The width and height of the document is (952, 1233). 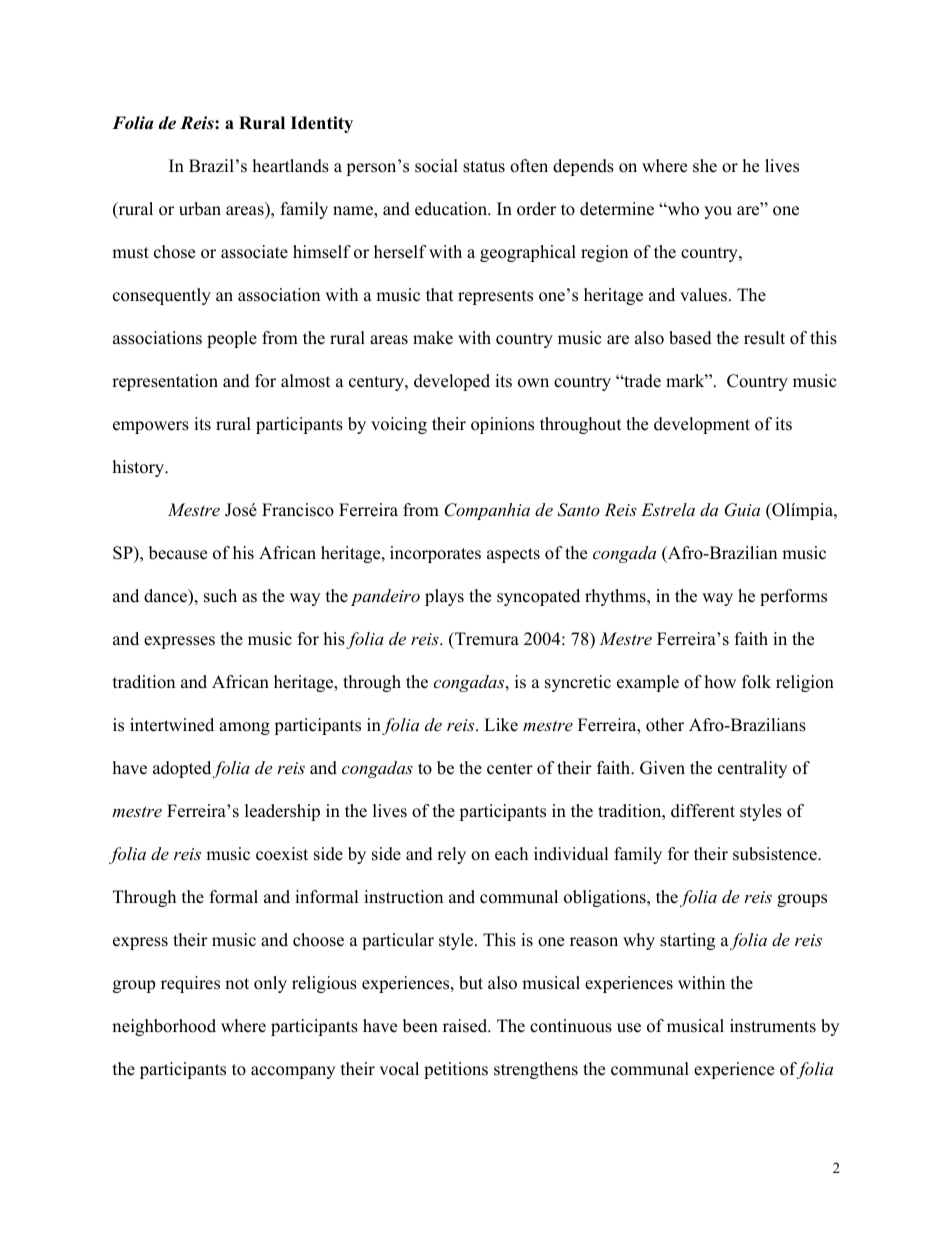 I want to click on neighborhood, so click(x=164, y=1027).
